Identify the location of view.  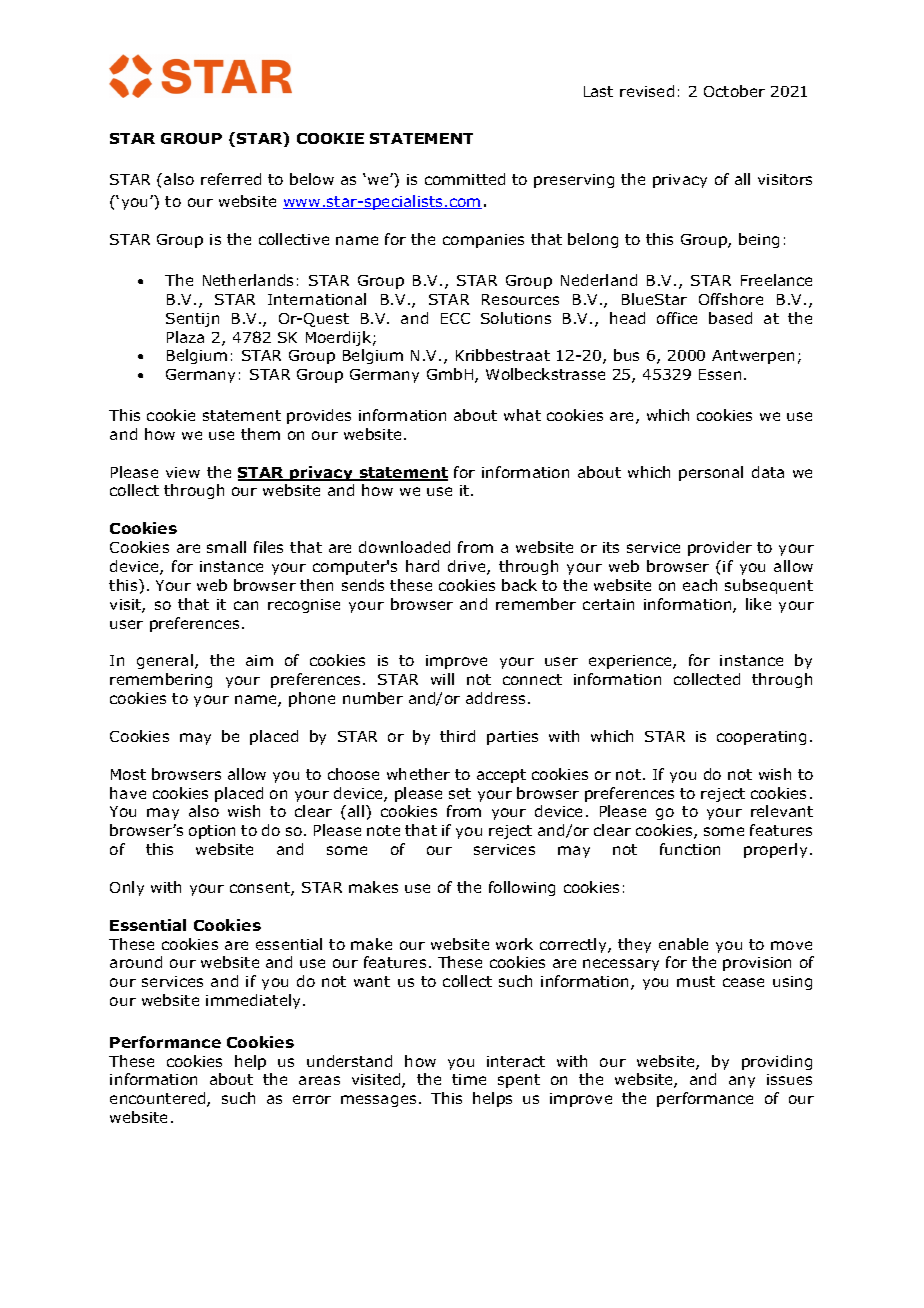
(183, 472).
